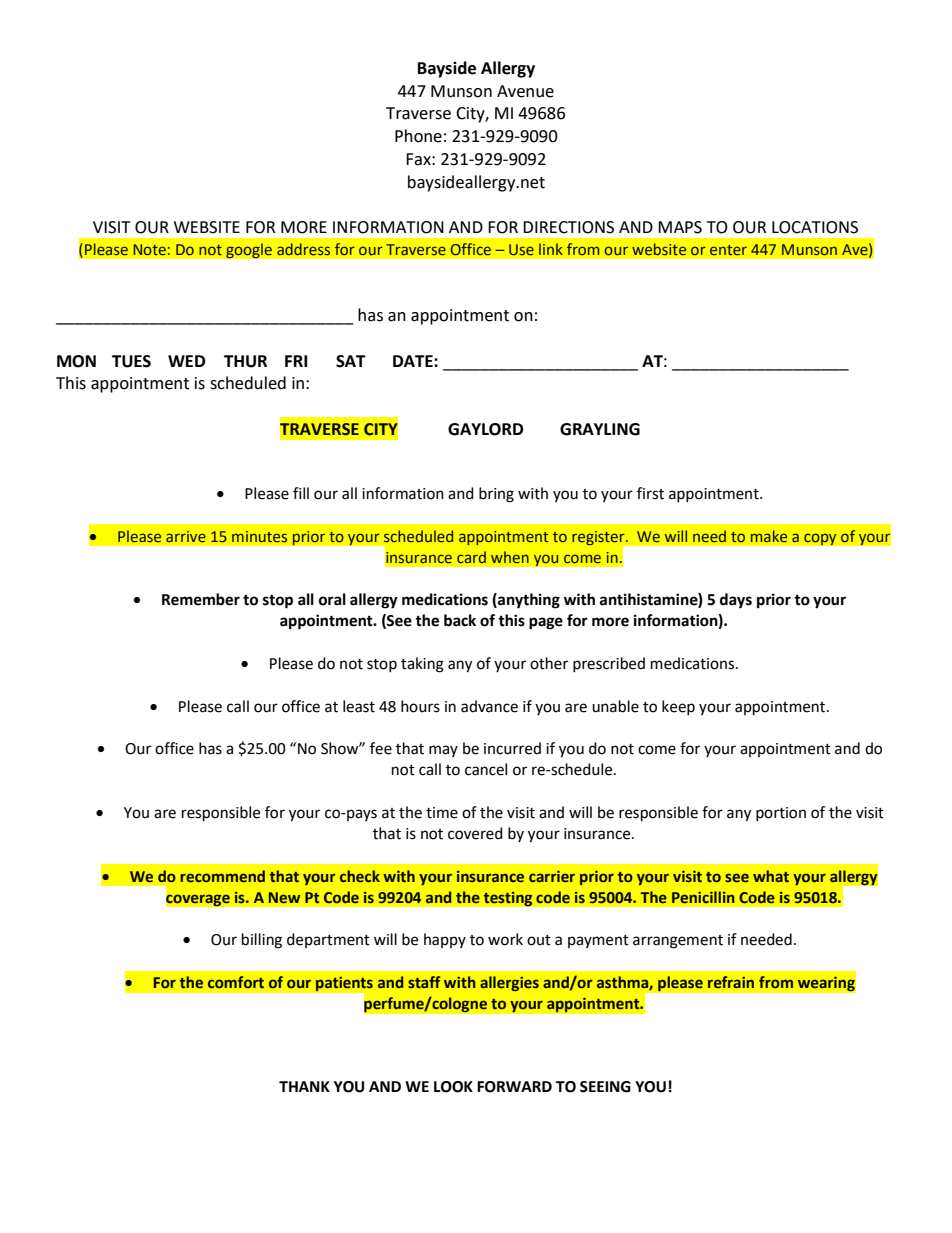 Image resolution: width=952 pixels, height=1233 pixels. What do you see at coordinates (186, 536) in the screenshot?
I see `arrive` at bounding box center [186, 536].
